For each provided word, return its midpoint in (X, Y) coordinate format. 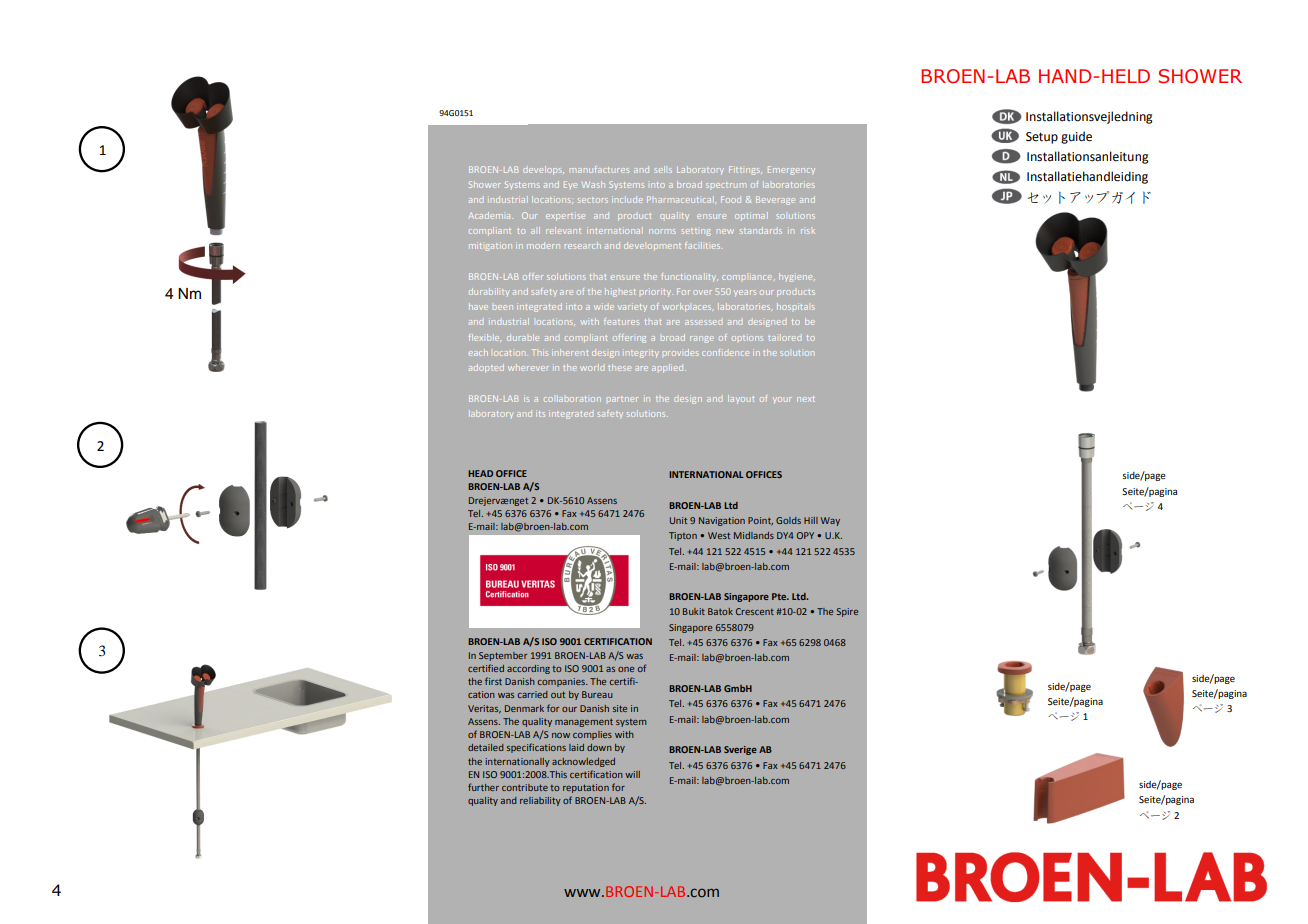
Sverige (740, 750)
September (503, 656)
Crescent (755, 611)
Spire (847, 612)
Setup (1042, 138)
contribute (525, 787)
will (632, 774)
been (503, 307)
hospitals (796, 306)
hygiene (797, 277)
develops (543, 170)
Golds (788, 520)
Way (830, 521)
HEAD (480, 473)
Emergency (791, 170)
